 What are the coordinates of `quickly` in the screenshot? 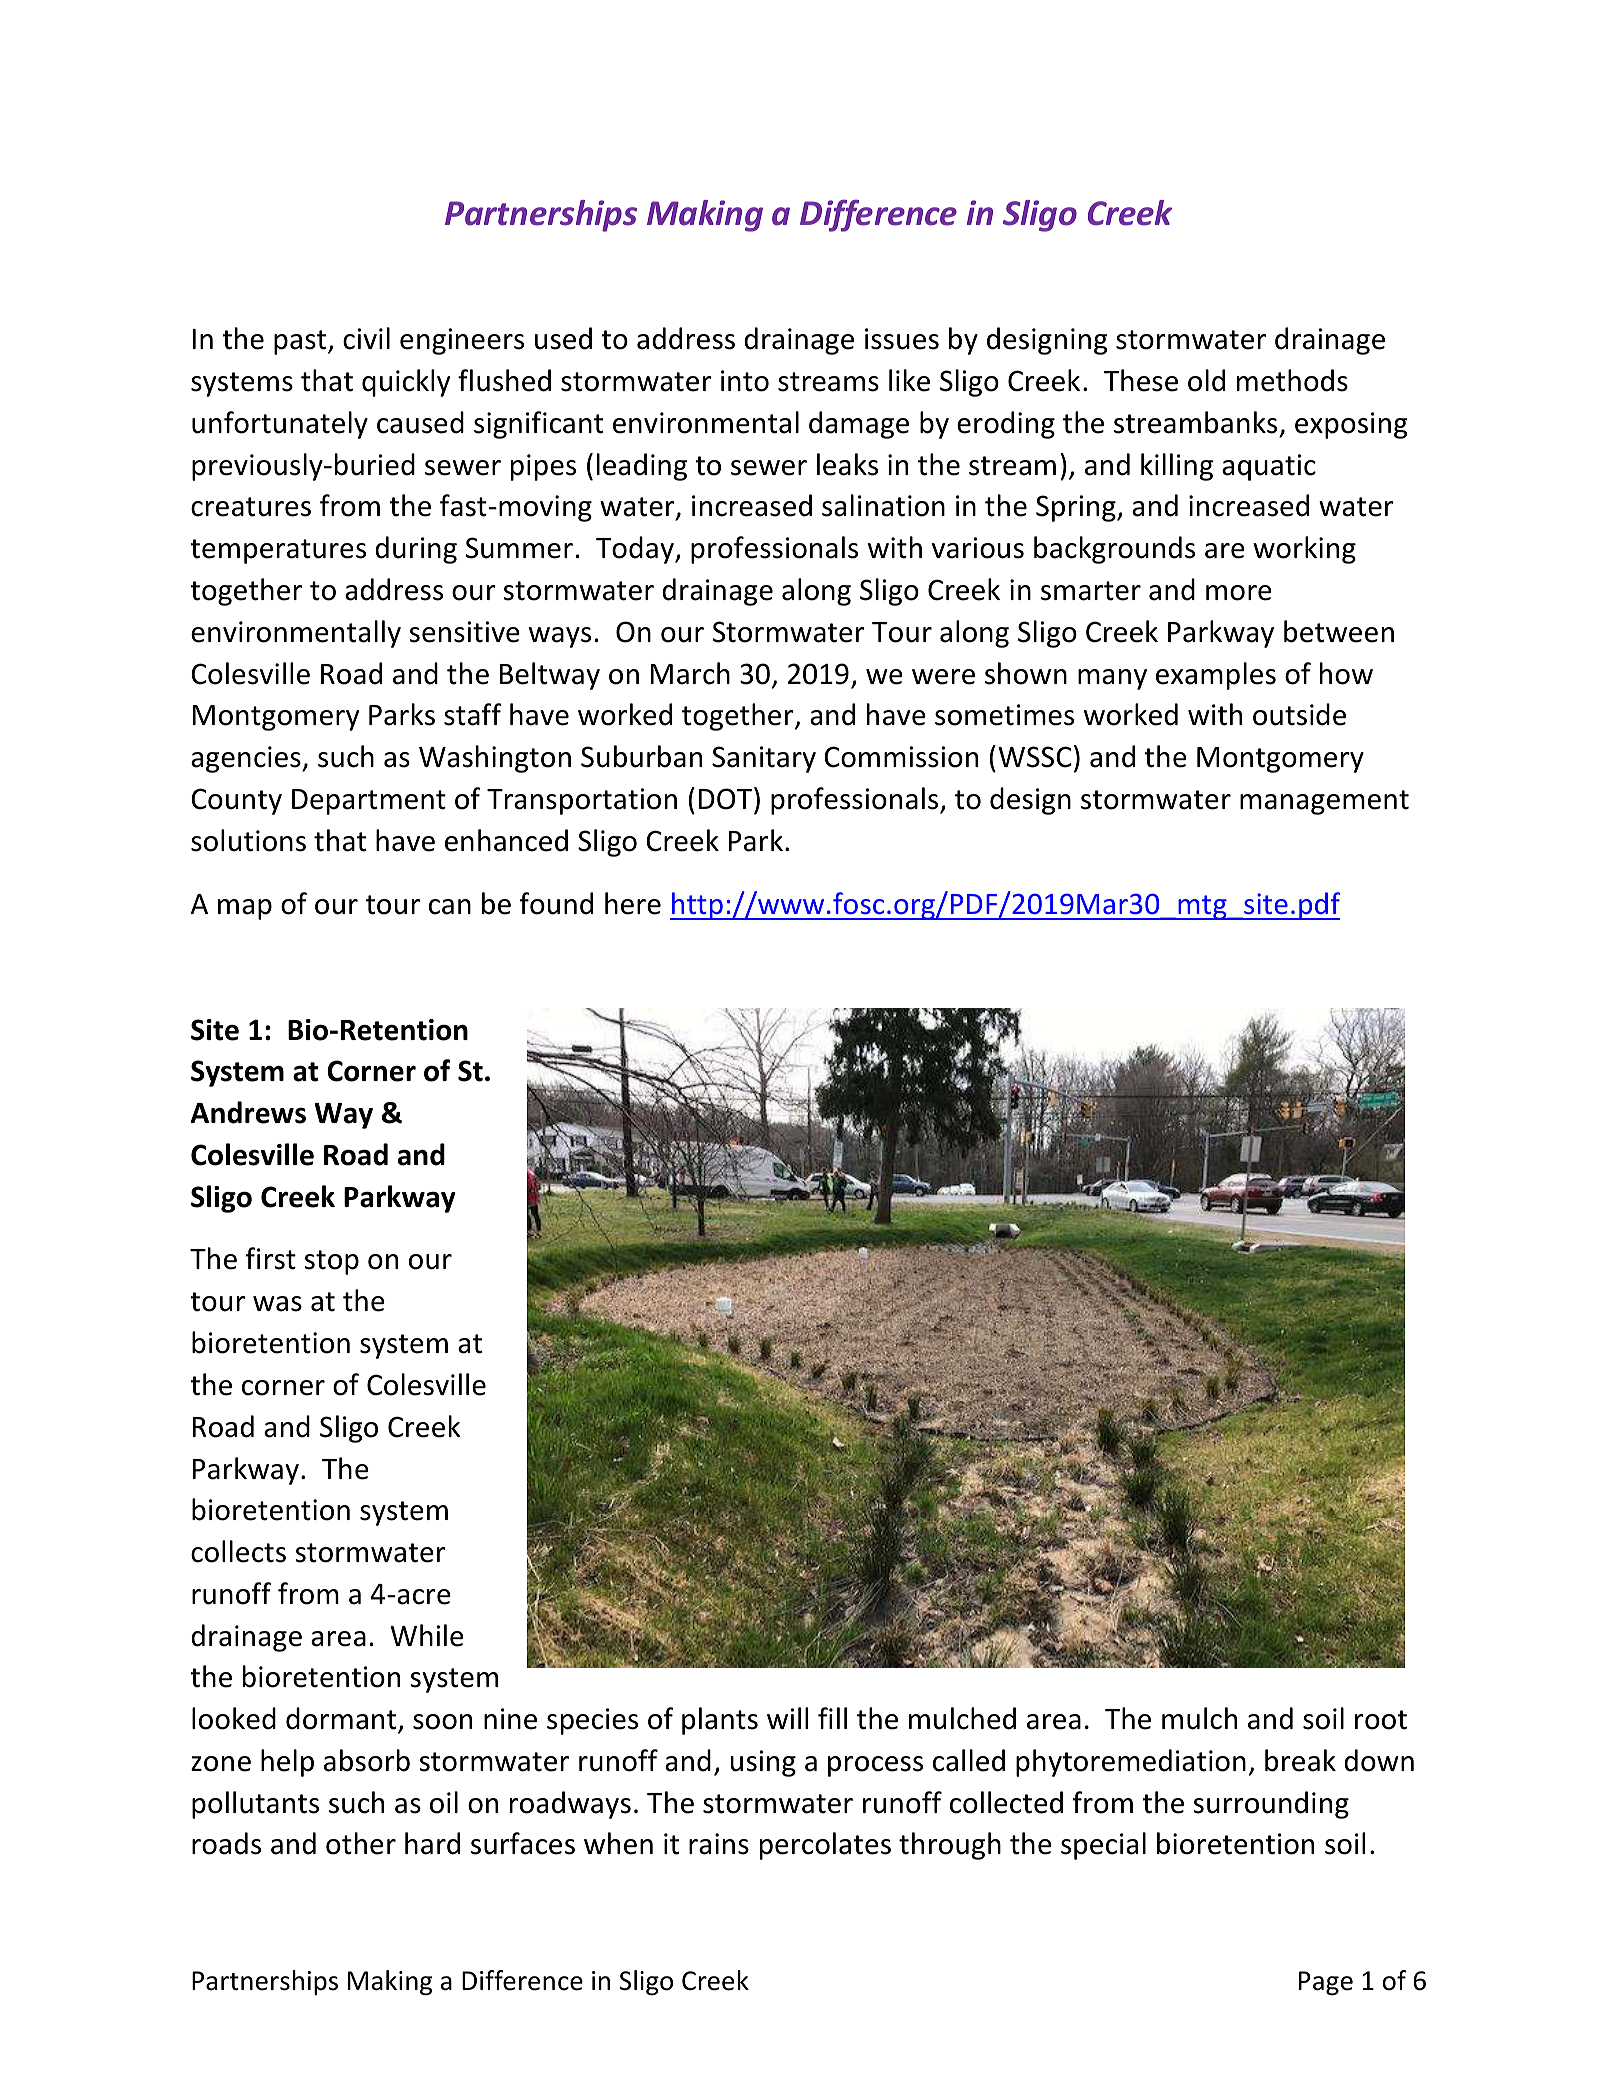 It's located at (406, 383).
